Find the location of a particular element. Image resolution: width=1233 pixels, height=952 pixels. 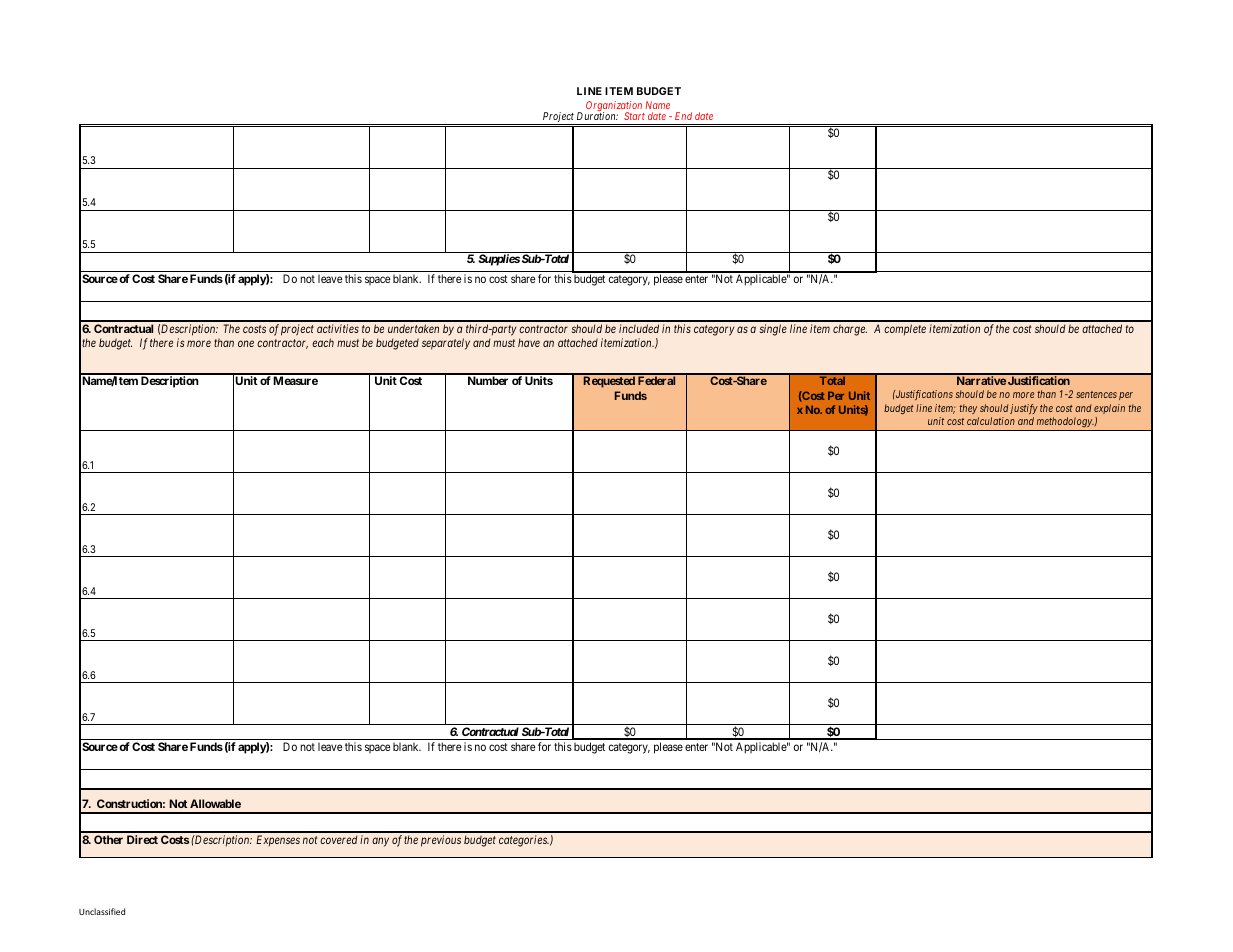

Expenses is located at coordinates (278, 841).
